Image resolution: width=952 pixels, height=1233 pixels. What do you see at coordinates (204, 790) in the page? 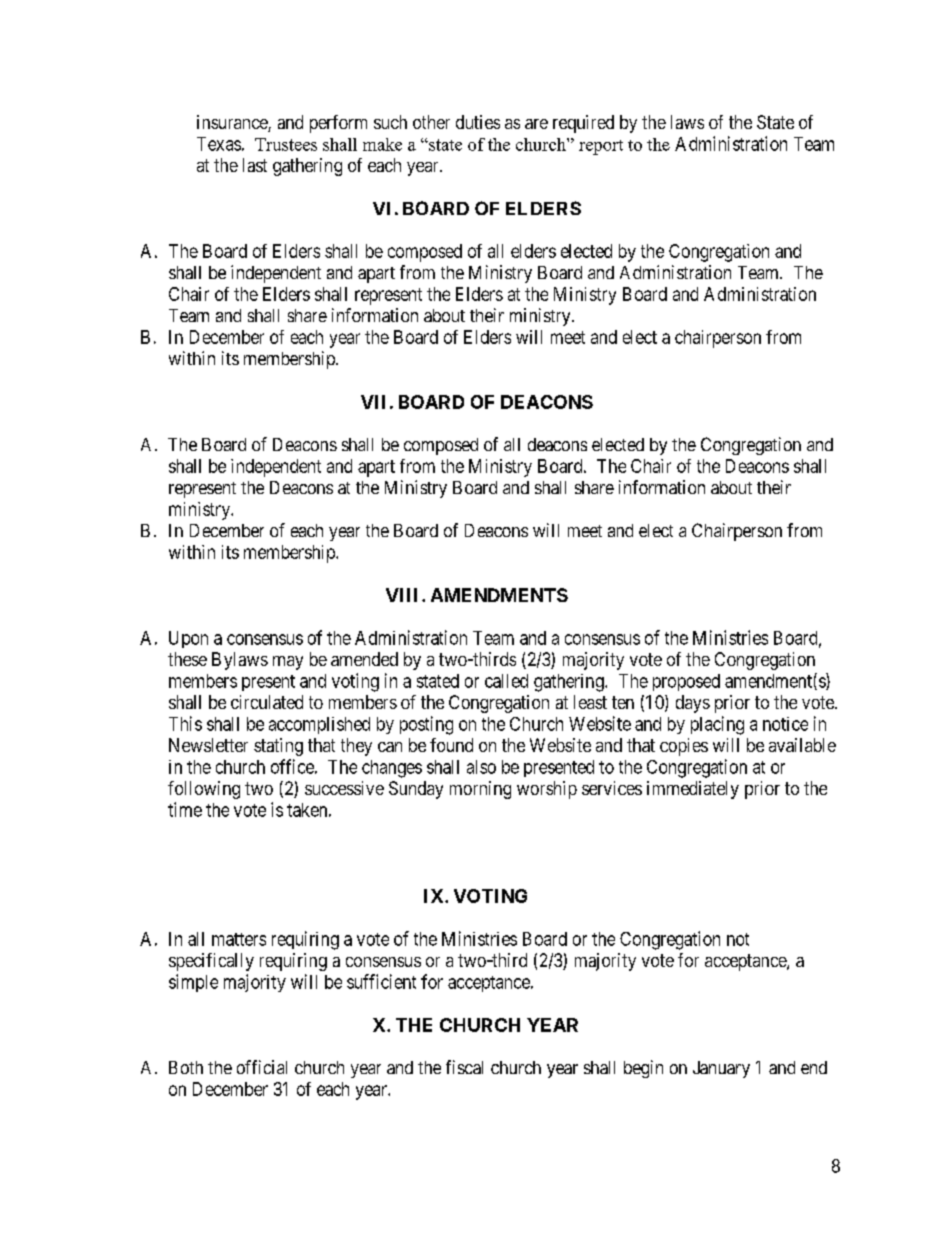
I see `following` at bounding box center [204, 790].
